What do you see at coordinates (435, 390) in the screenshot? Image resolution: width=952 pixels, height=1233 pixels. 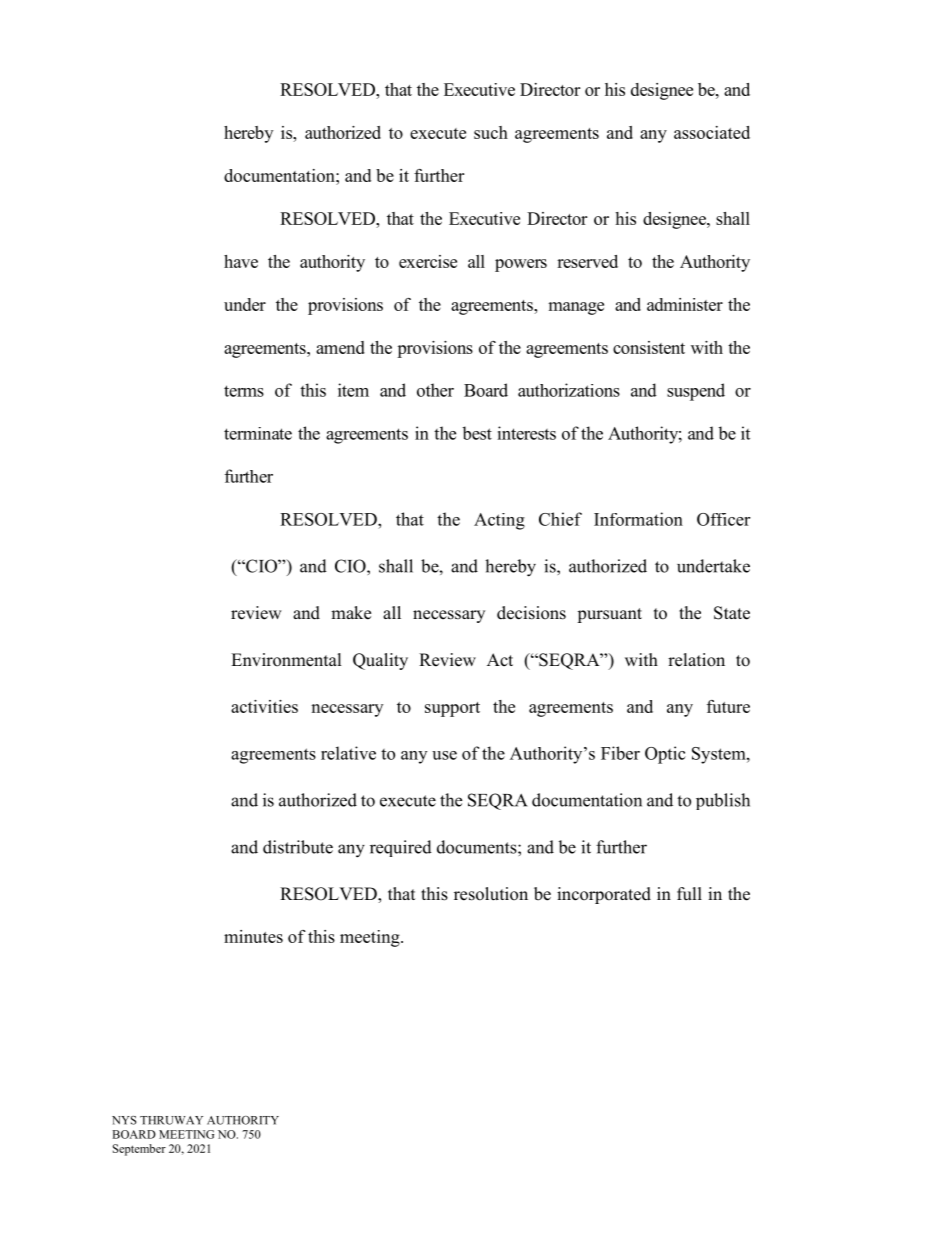 I see `other` at bounding box center [435, 390].
